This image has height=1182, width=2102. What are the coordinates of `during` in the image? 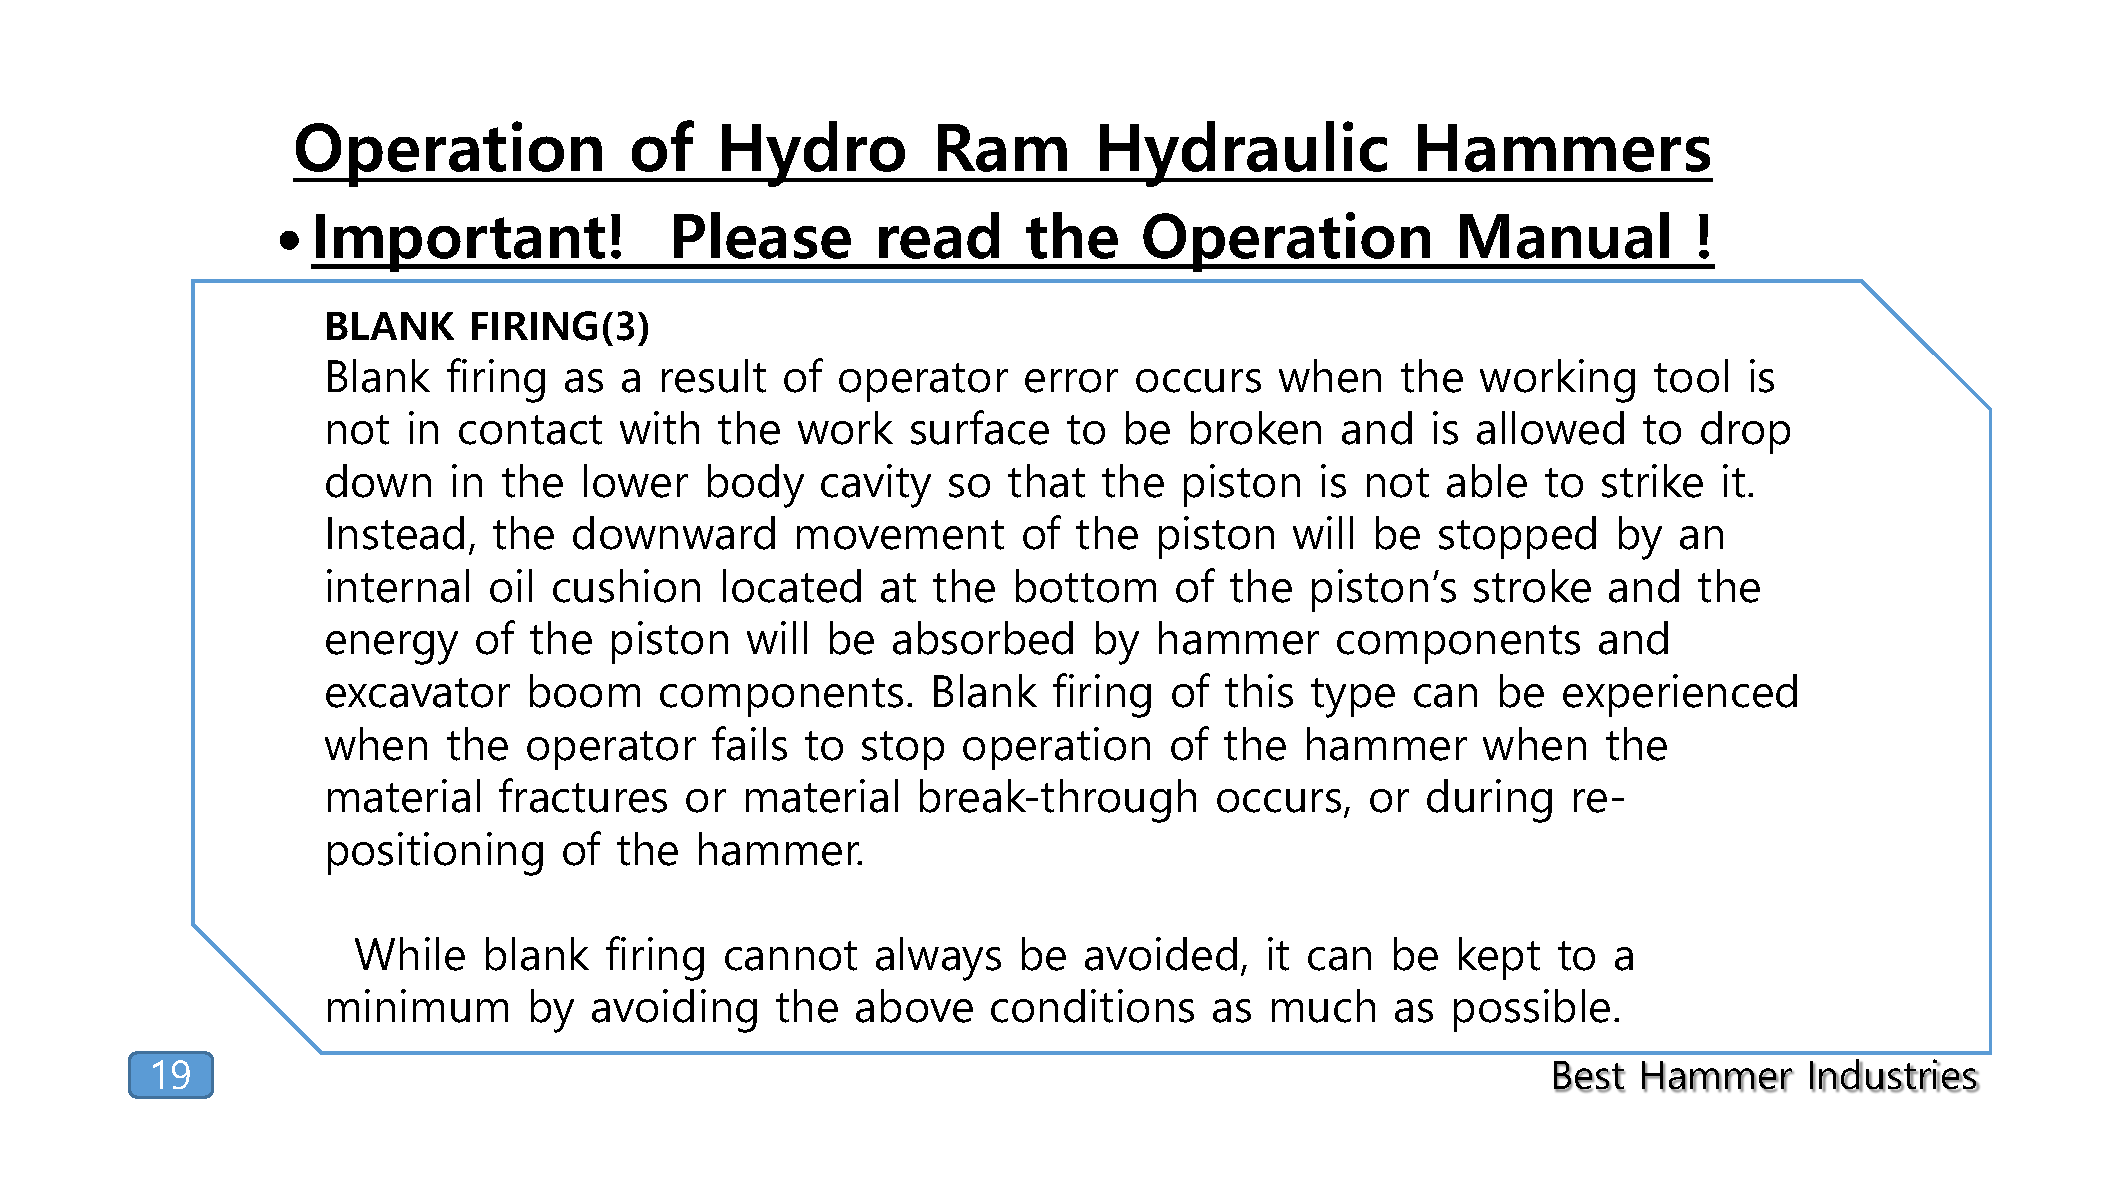 It's located at (1489, 801).
